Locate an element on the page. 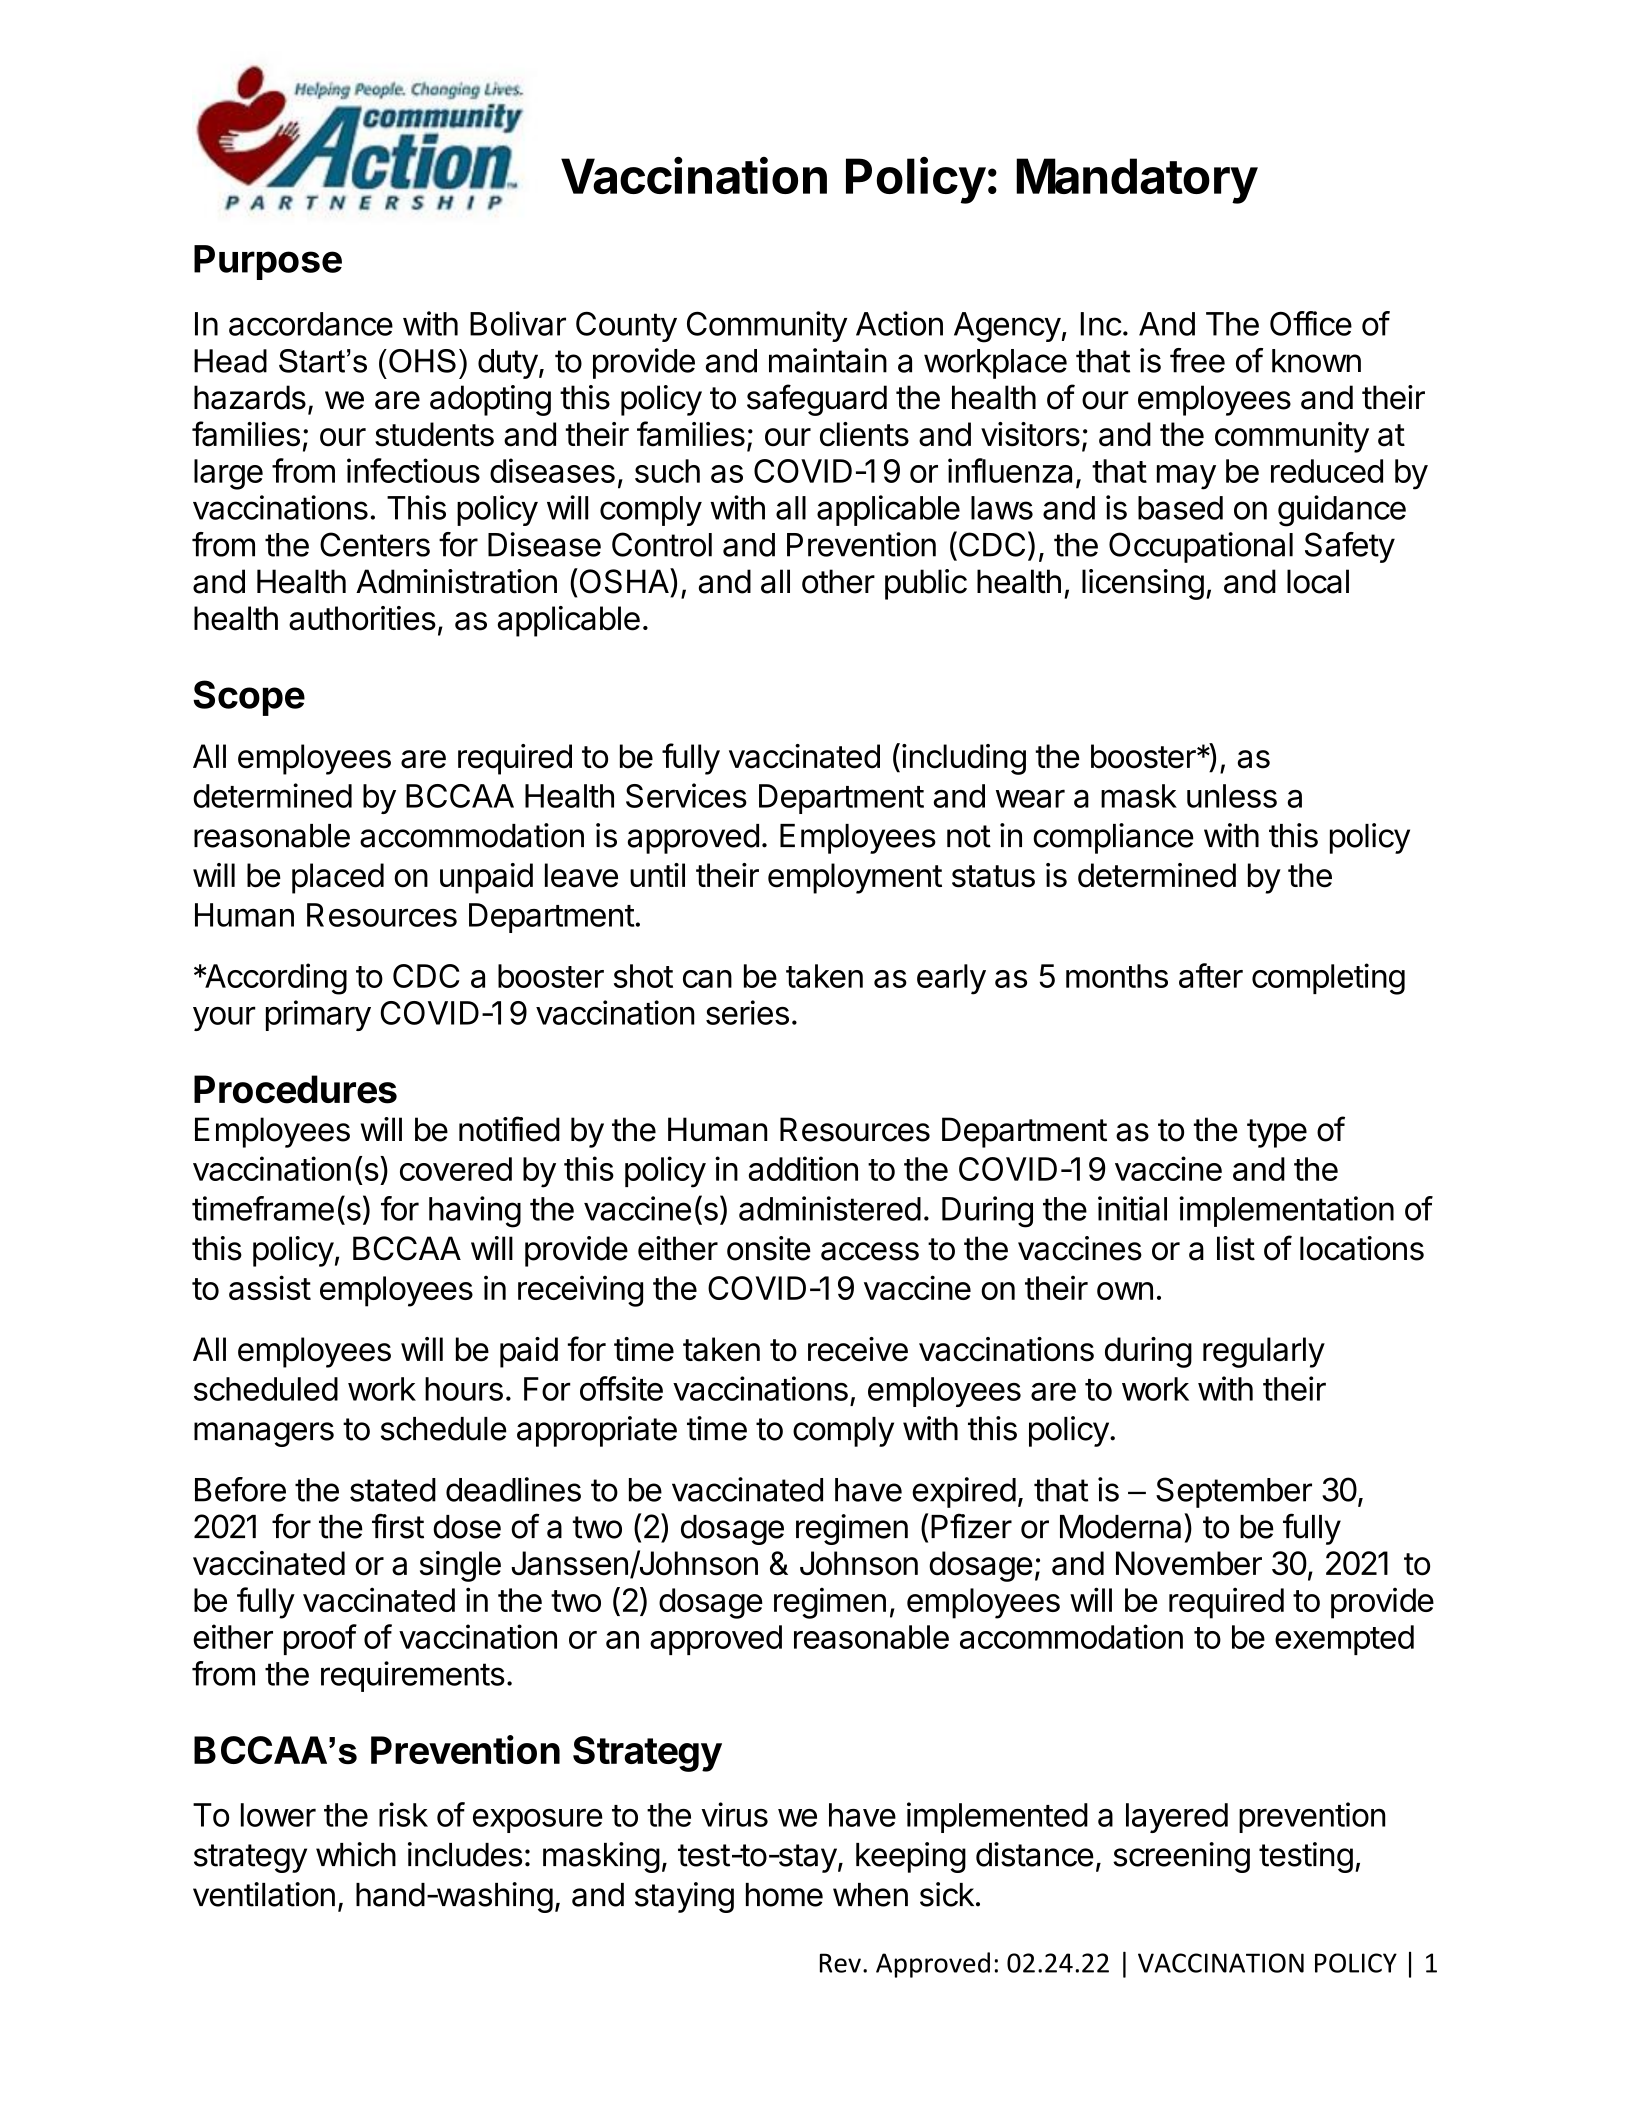  Purpose is located at coordinates (268, 262).
